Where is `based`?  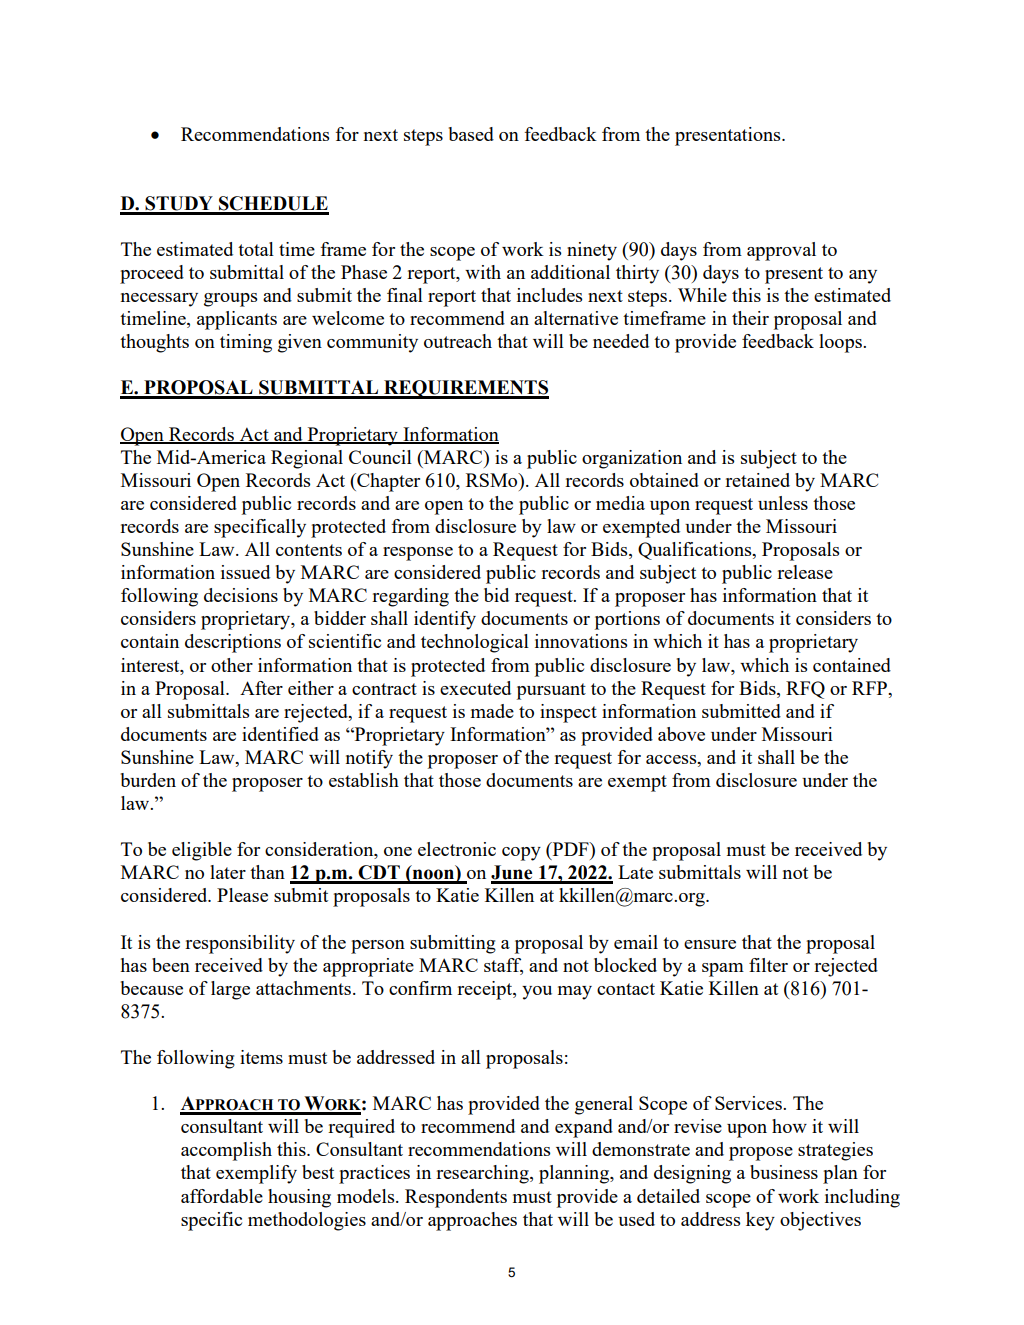
based is located at coordinates (471, 134).
